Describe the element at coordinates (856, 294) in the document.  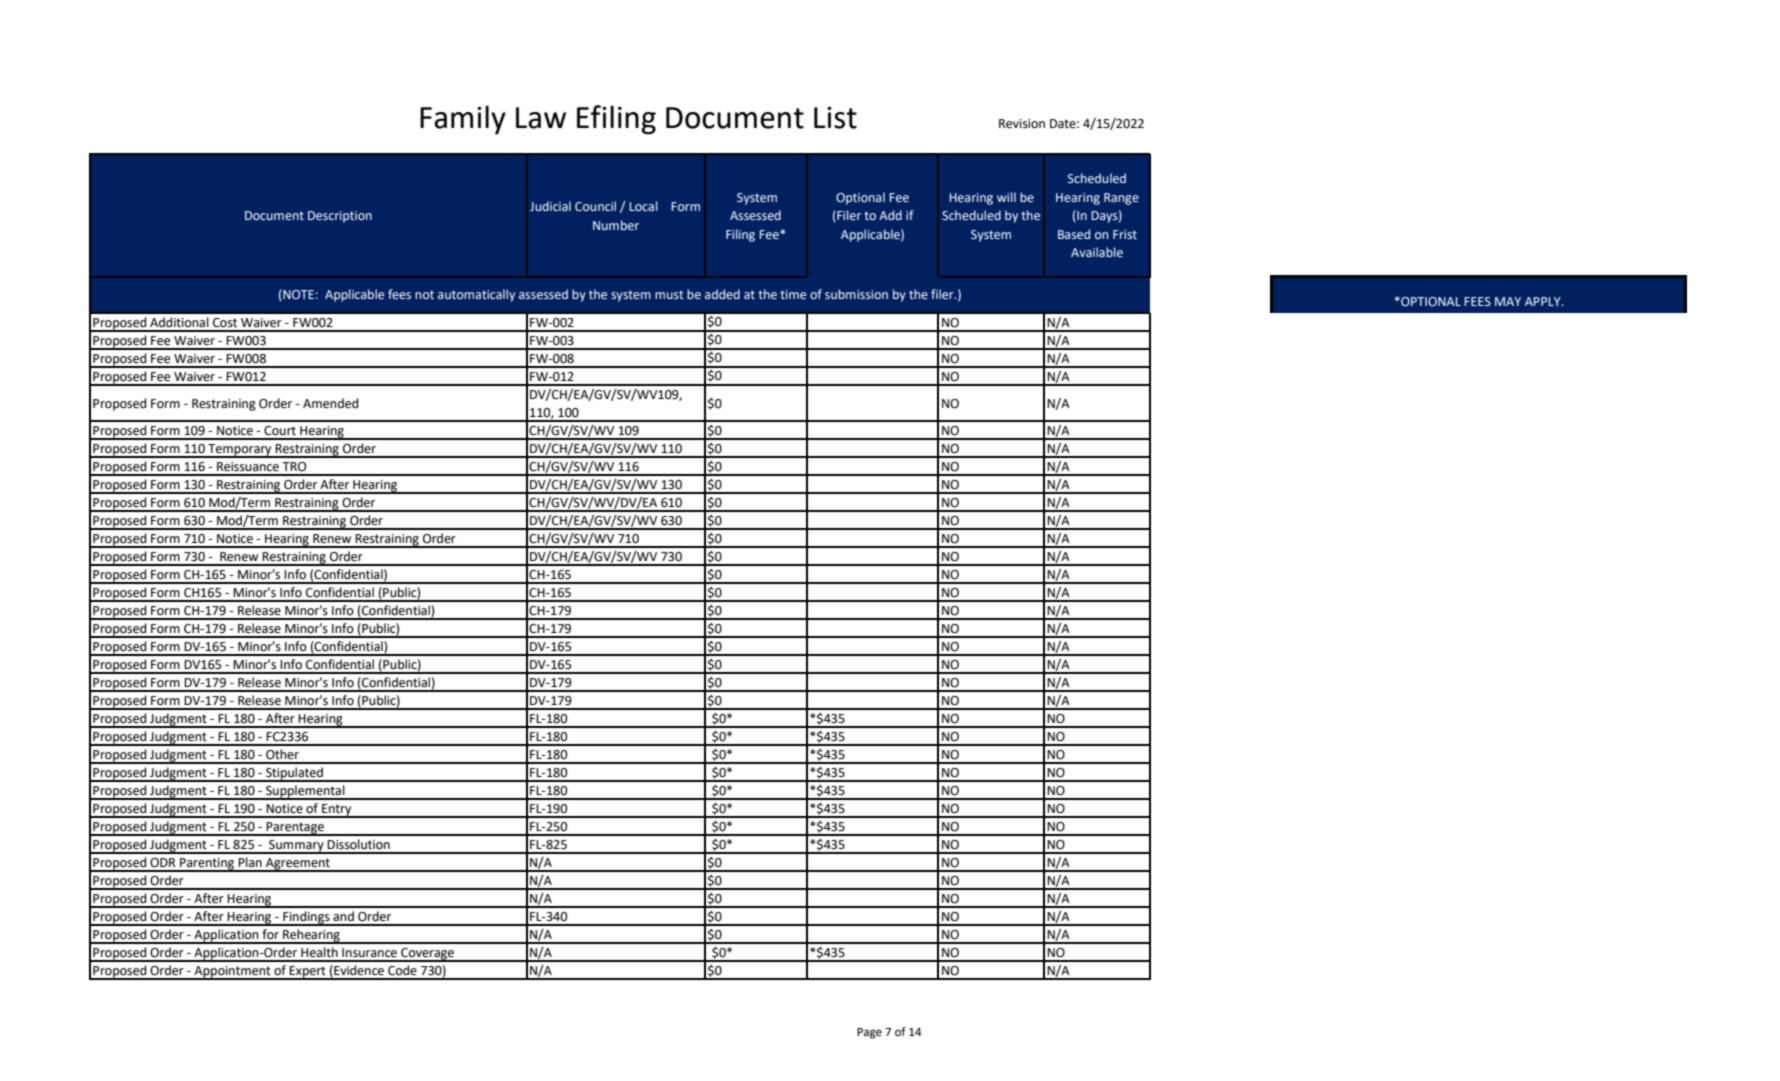
I see `submission` at that location.
